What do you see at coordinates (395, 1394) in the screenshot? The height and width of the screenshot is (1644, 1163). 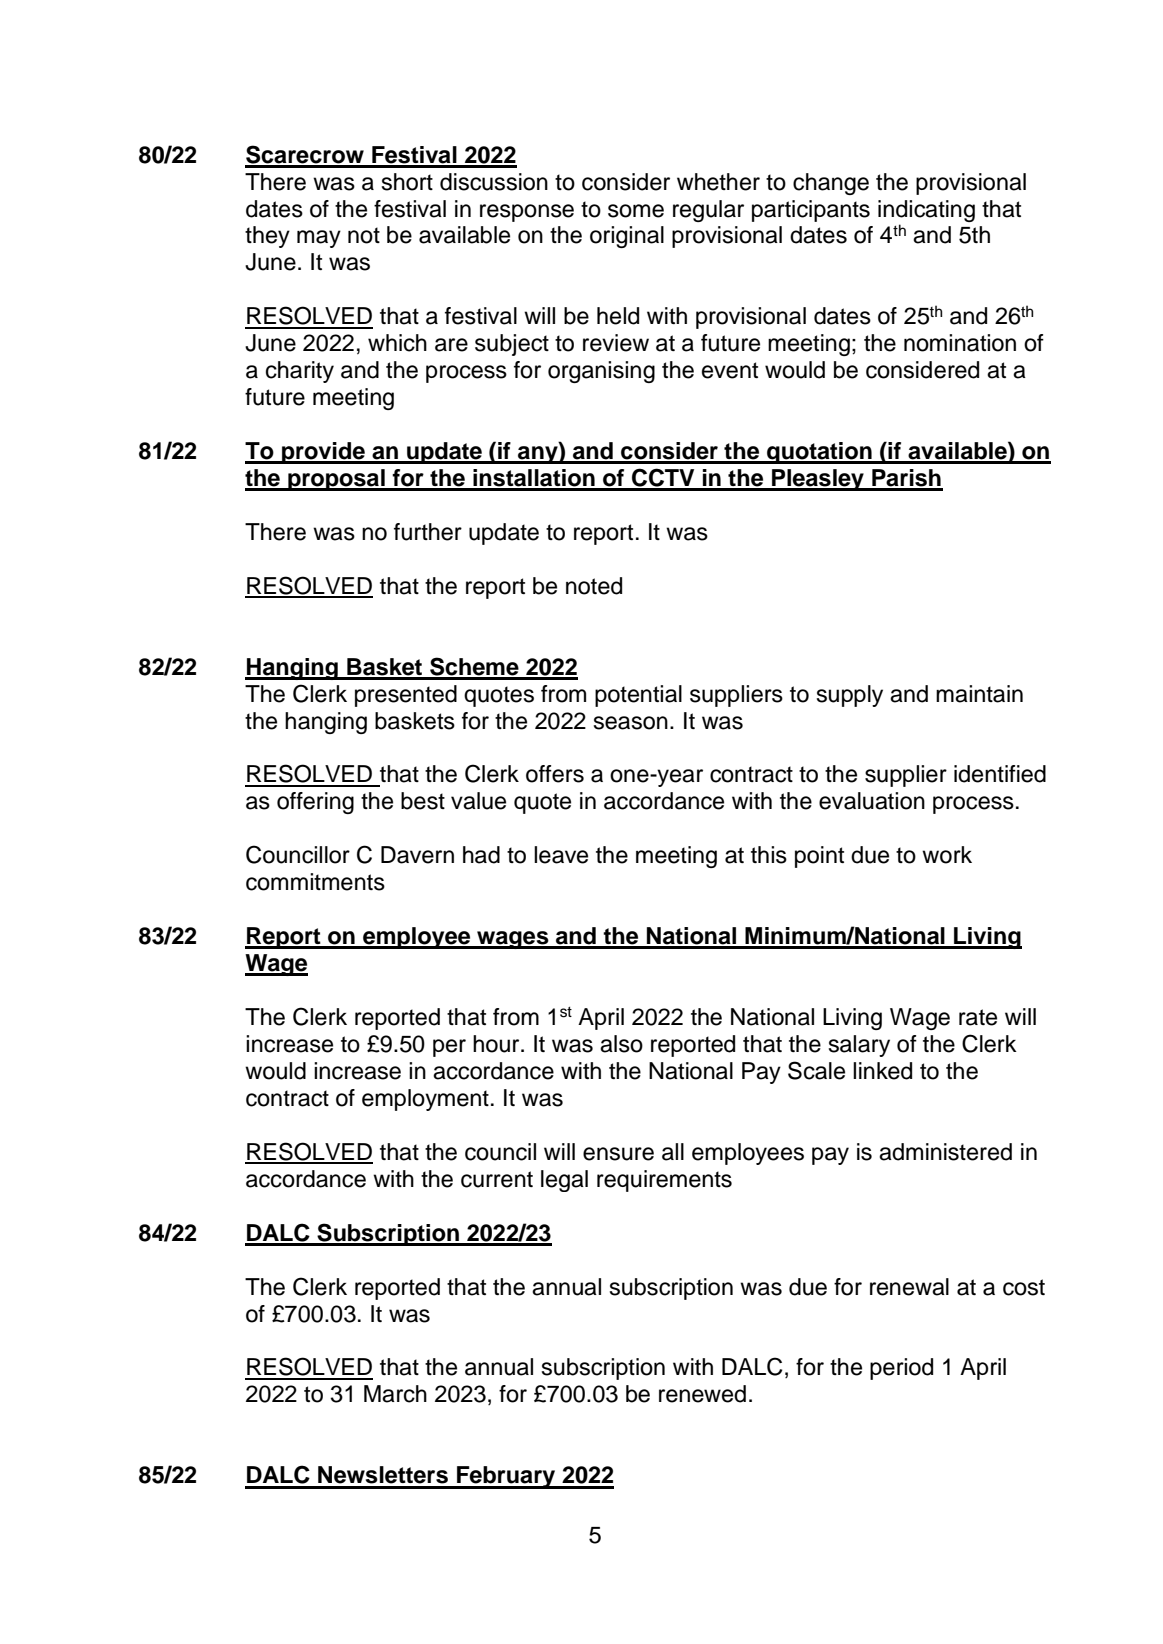 I see `March` at bounding box center [395, 1394].
